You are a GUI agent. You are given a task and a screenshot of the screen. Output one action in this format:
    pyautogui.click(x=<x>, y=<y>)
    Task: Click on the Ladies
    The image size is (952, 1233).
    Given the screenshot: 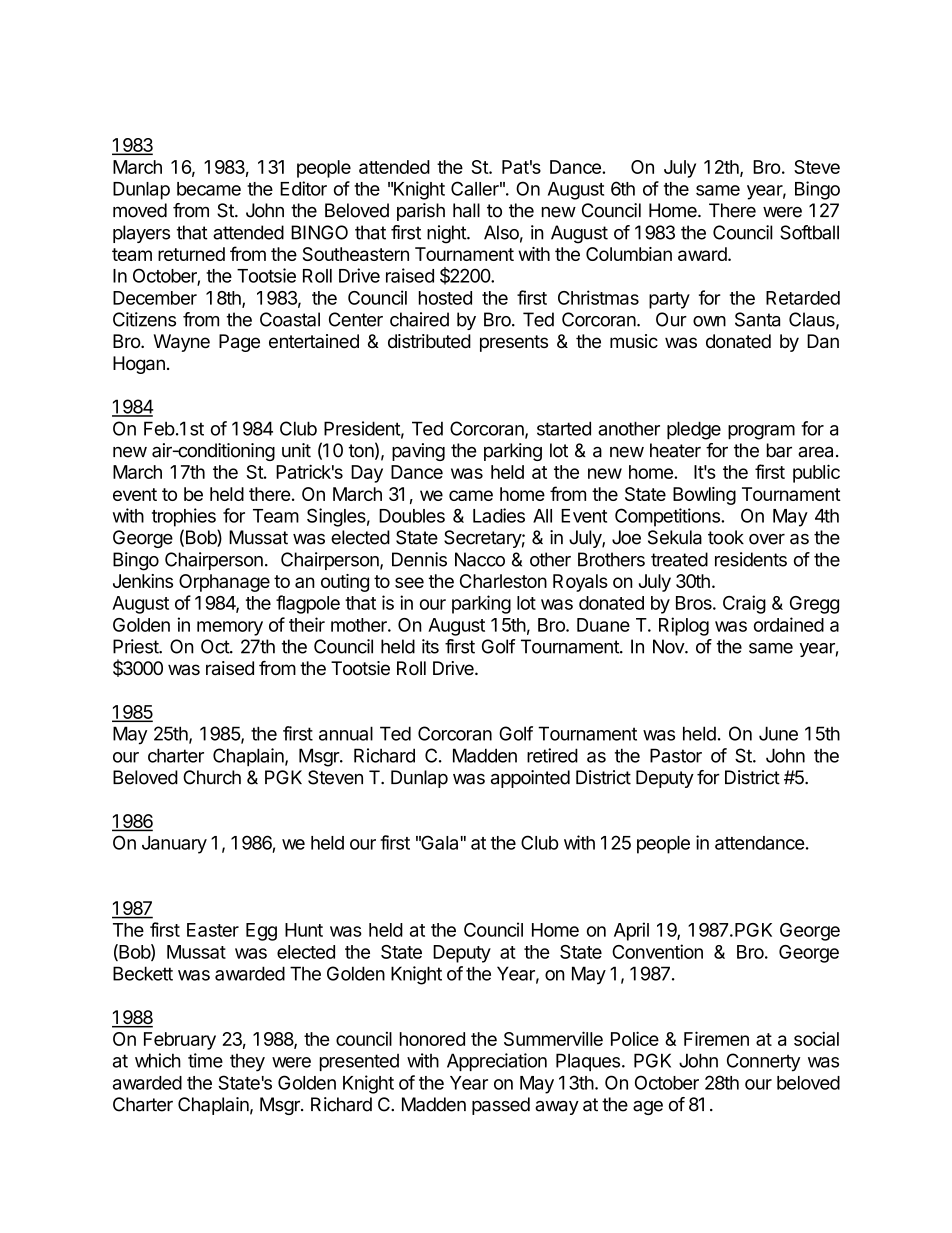 What is the action you would take?
    pyautogui.click(x=499, y=515)
